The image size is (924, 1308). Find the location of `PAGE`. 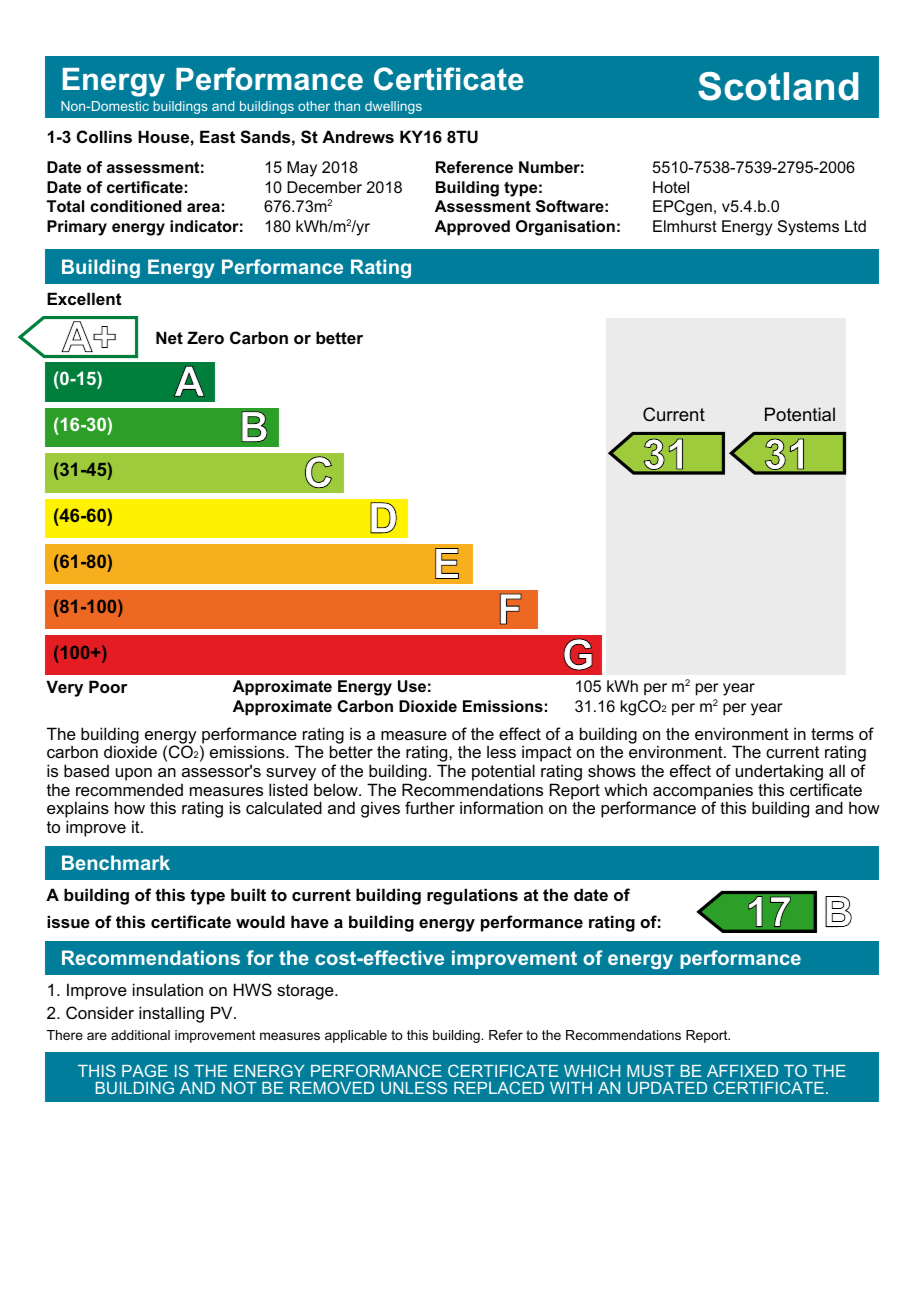

PAGE is located at coordinates (145, 1070).
